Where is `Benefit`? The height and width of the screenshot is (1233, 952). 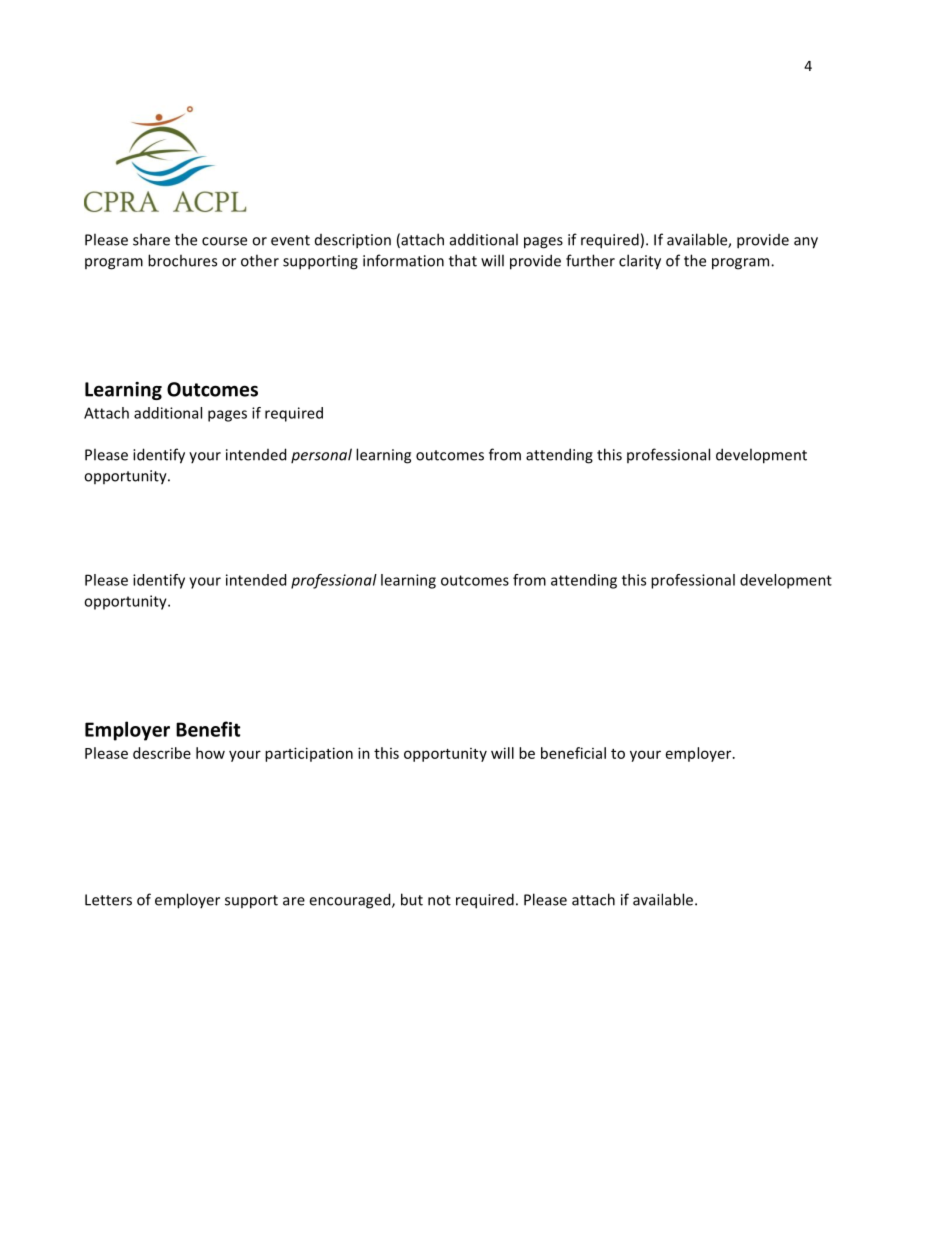 Benefit is located at coordinates (208, 729).
